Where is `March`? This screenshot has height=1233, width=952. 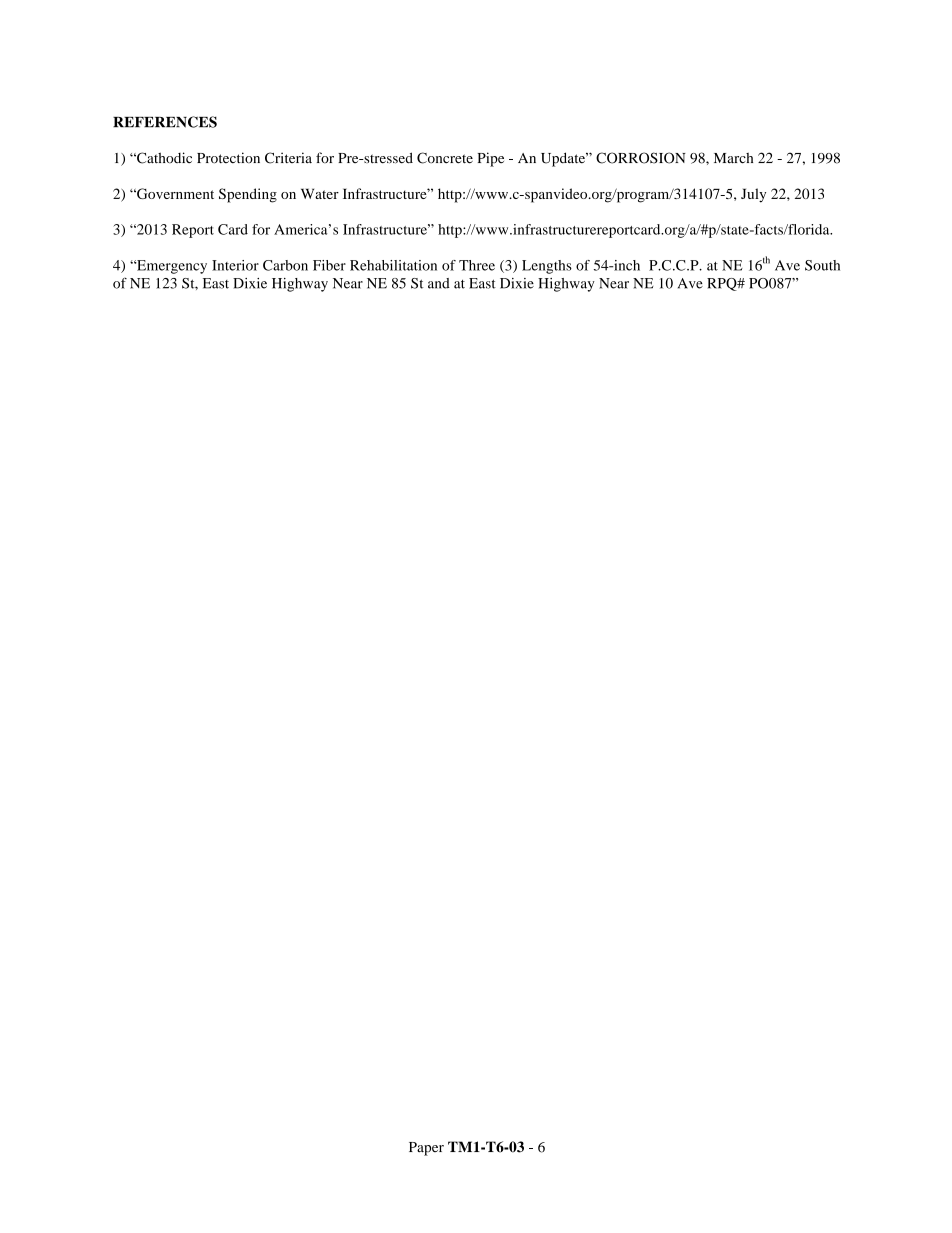
March is located at coordinates (733, 158).
